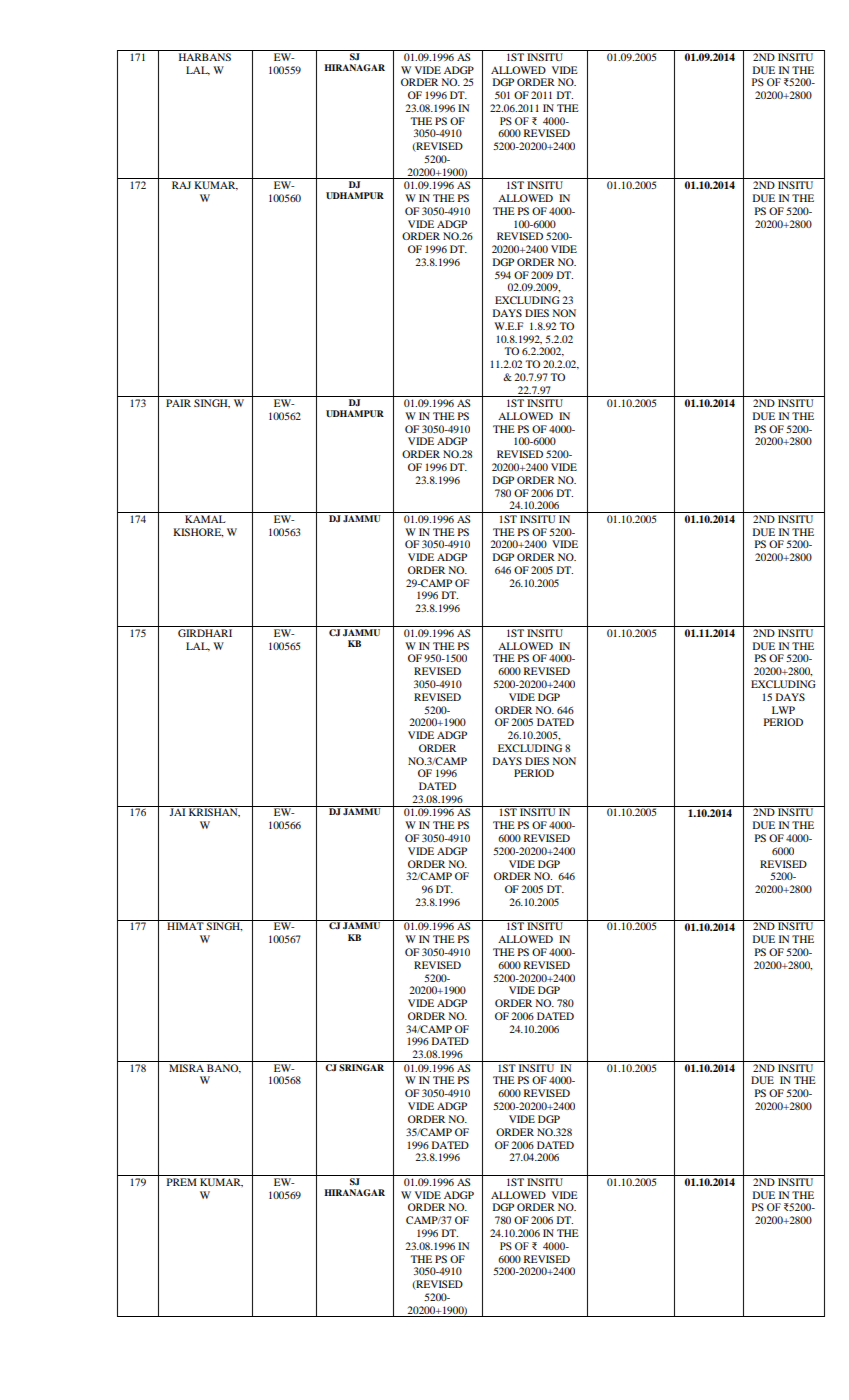 The image size is (849, 1400). Describe the element at coordinates (178, 403) in the screenshot. I see `PAIR` at that location.
